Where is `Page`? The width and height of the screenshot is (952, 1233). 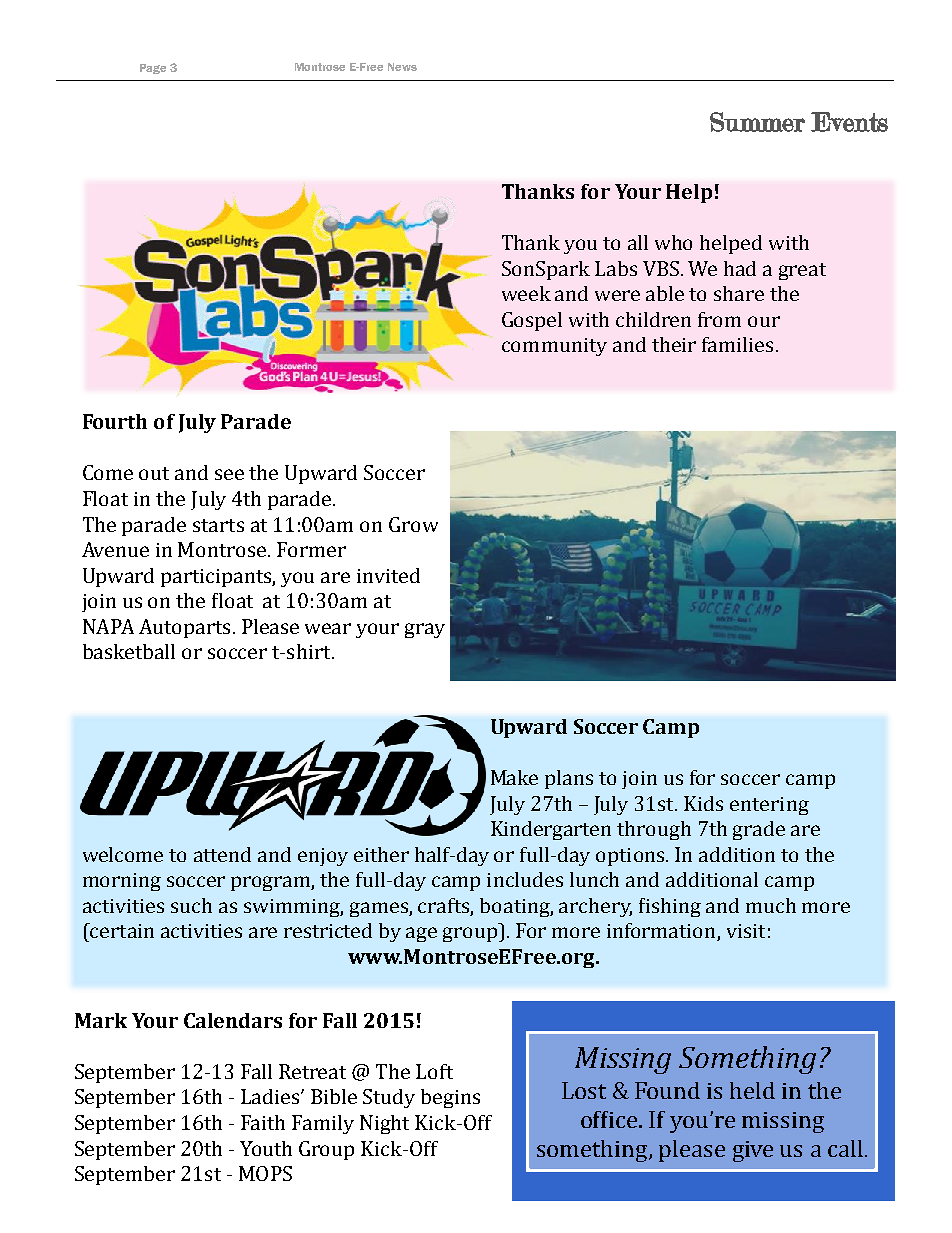 Page is located at coordinates (153, 69).
